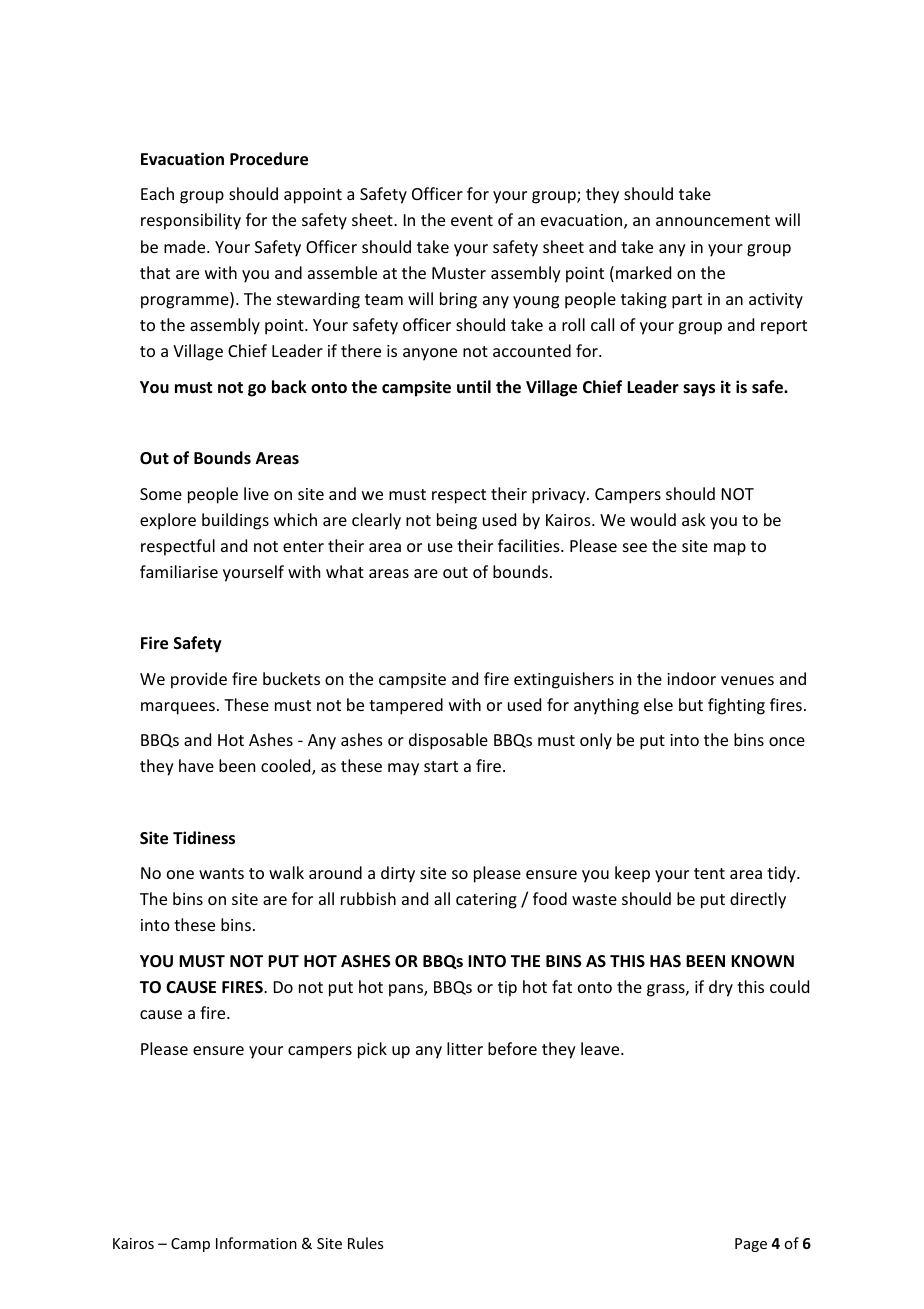  What do you see at coordinates (713, 220) in the image?
I see `announcement` at bounding box center [713, 220].
